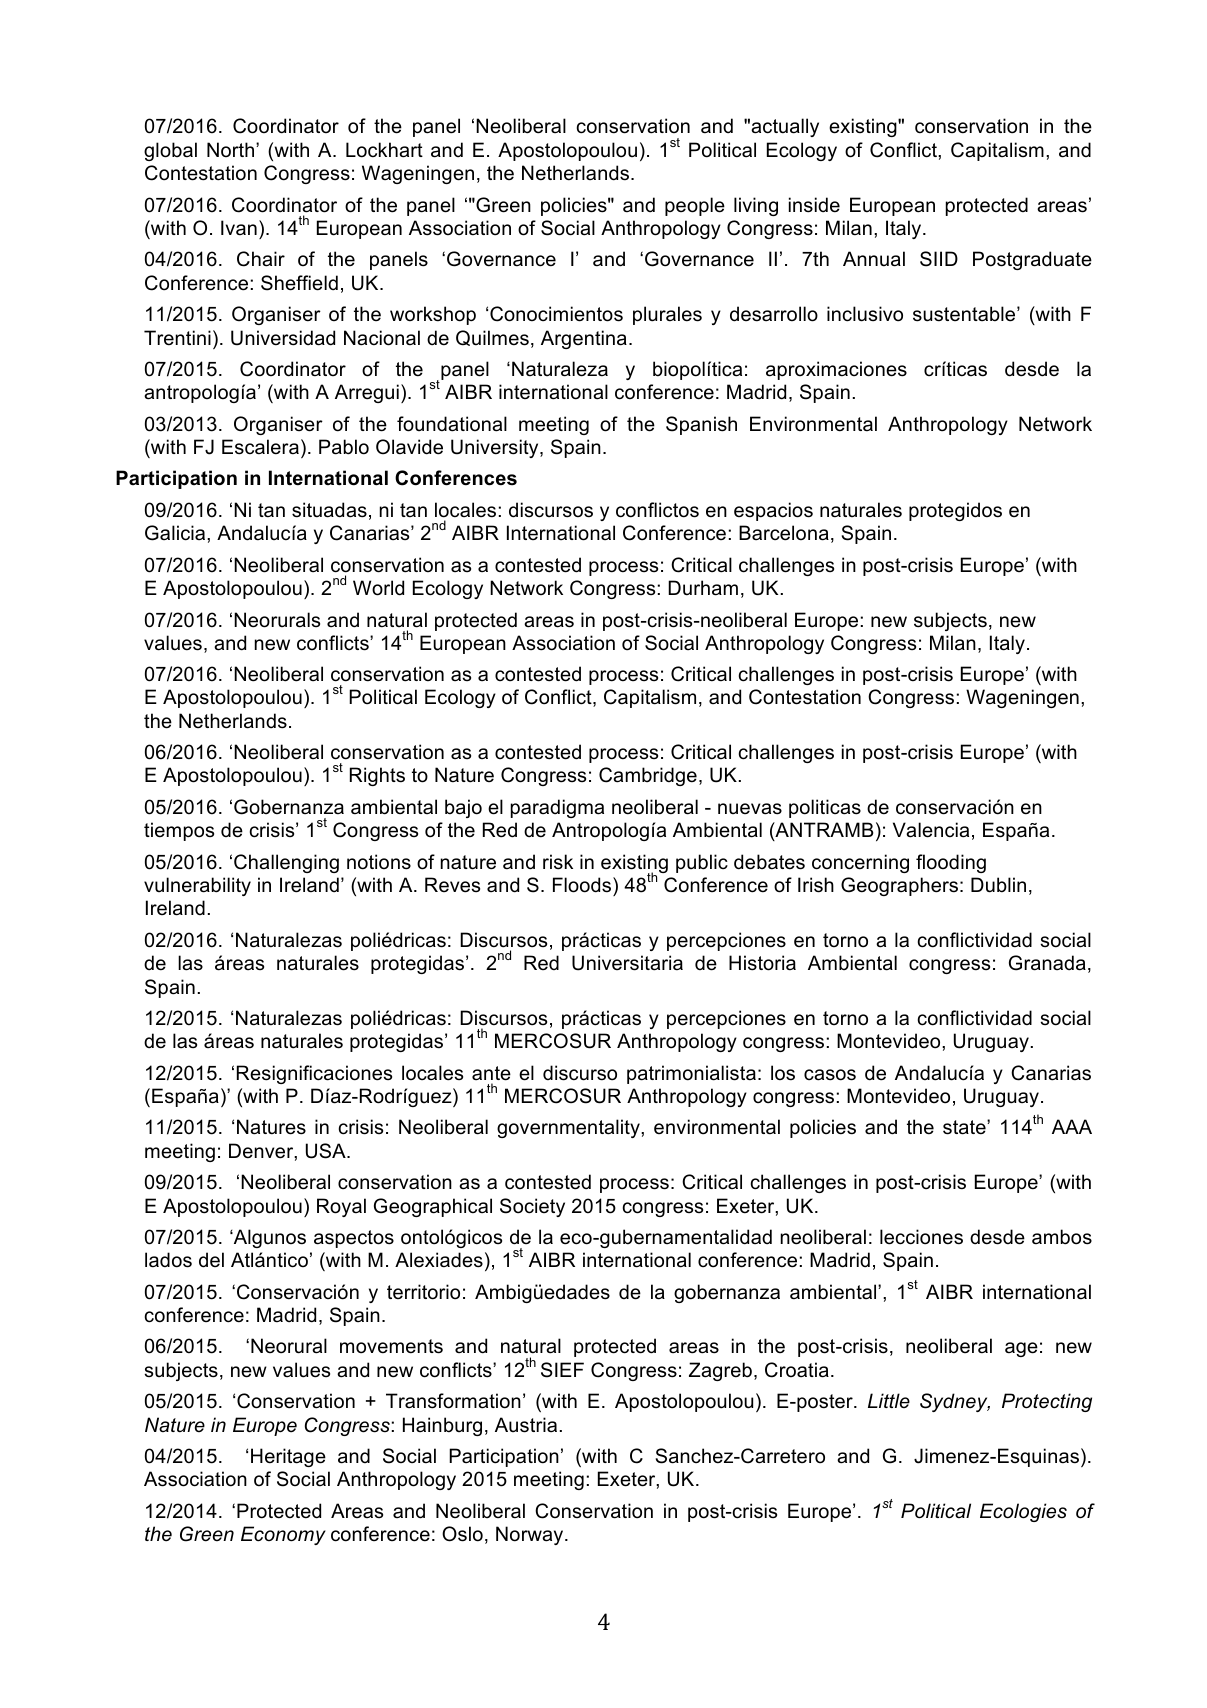  Describe the element at coordinates (286, 863) in the screenshot. I see `Challenging` at that location.
